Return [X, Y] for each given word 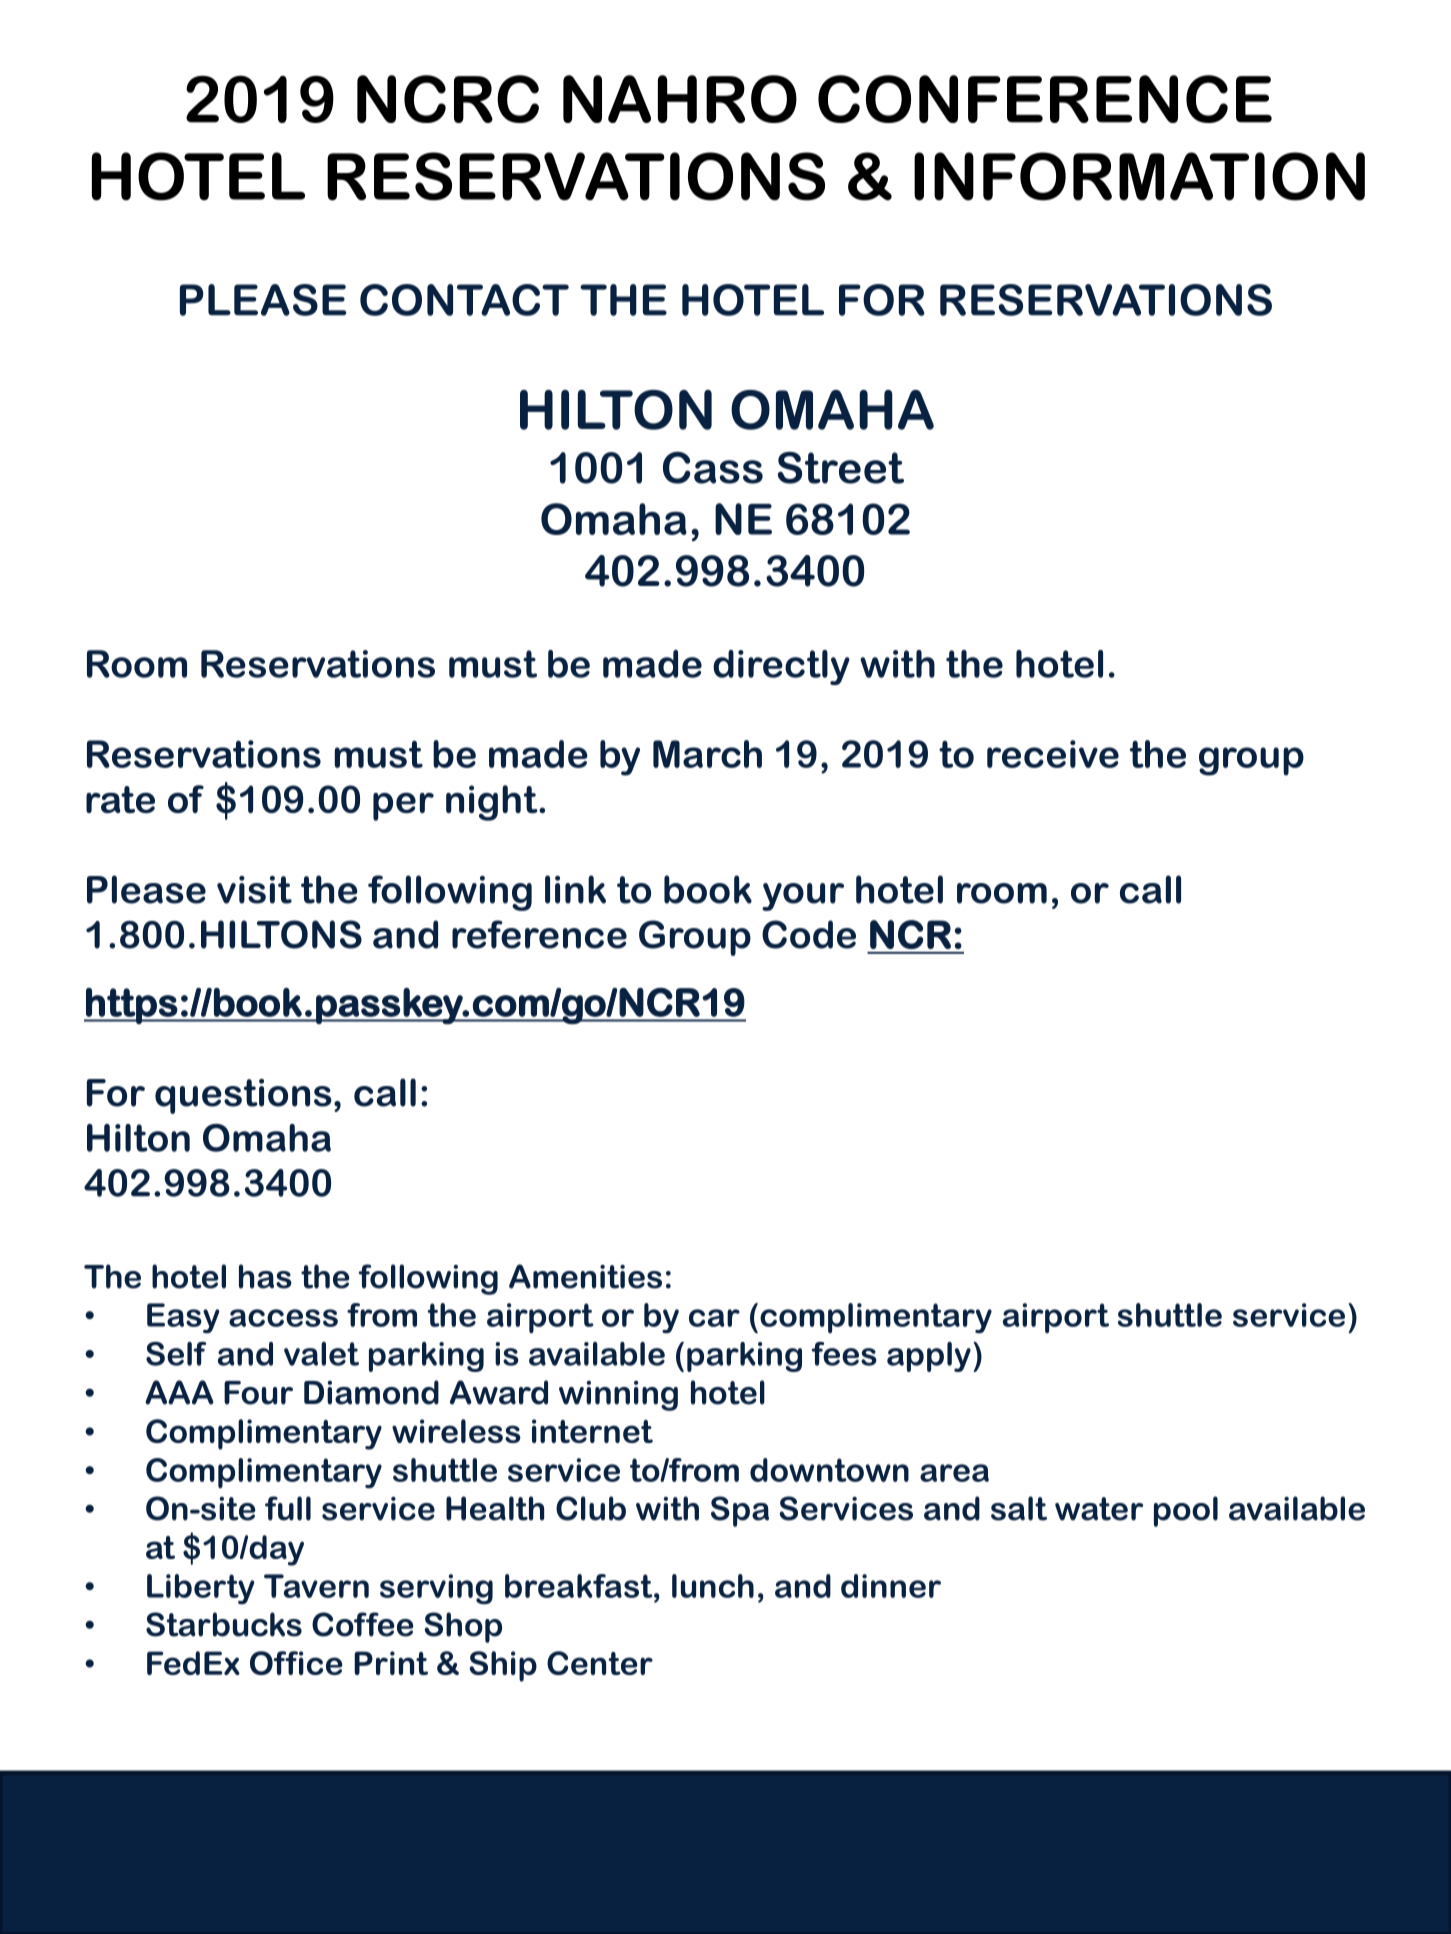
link [575, 889]
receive [1053, 754]
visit [254, 890]
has [265, 1276]
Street [841, 468]
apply [929, 1357]
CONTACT [464, 300]
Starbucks [224, 1624]
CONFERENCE [1045, 99]
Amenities [585, 1276]
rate [120, 799]
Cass [713, 468]
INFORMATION [1139, 176]
